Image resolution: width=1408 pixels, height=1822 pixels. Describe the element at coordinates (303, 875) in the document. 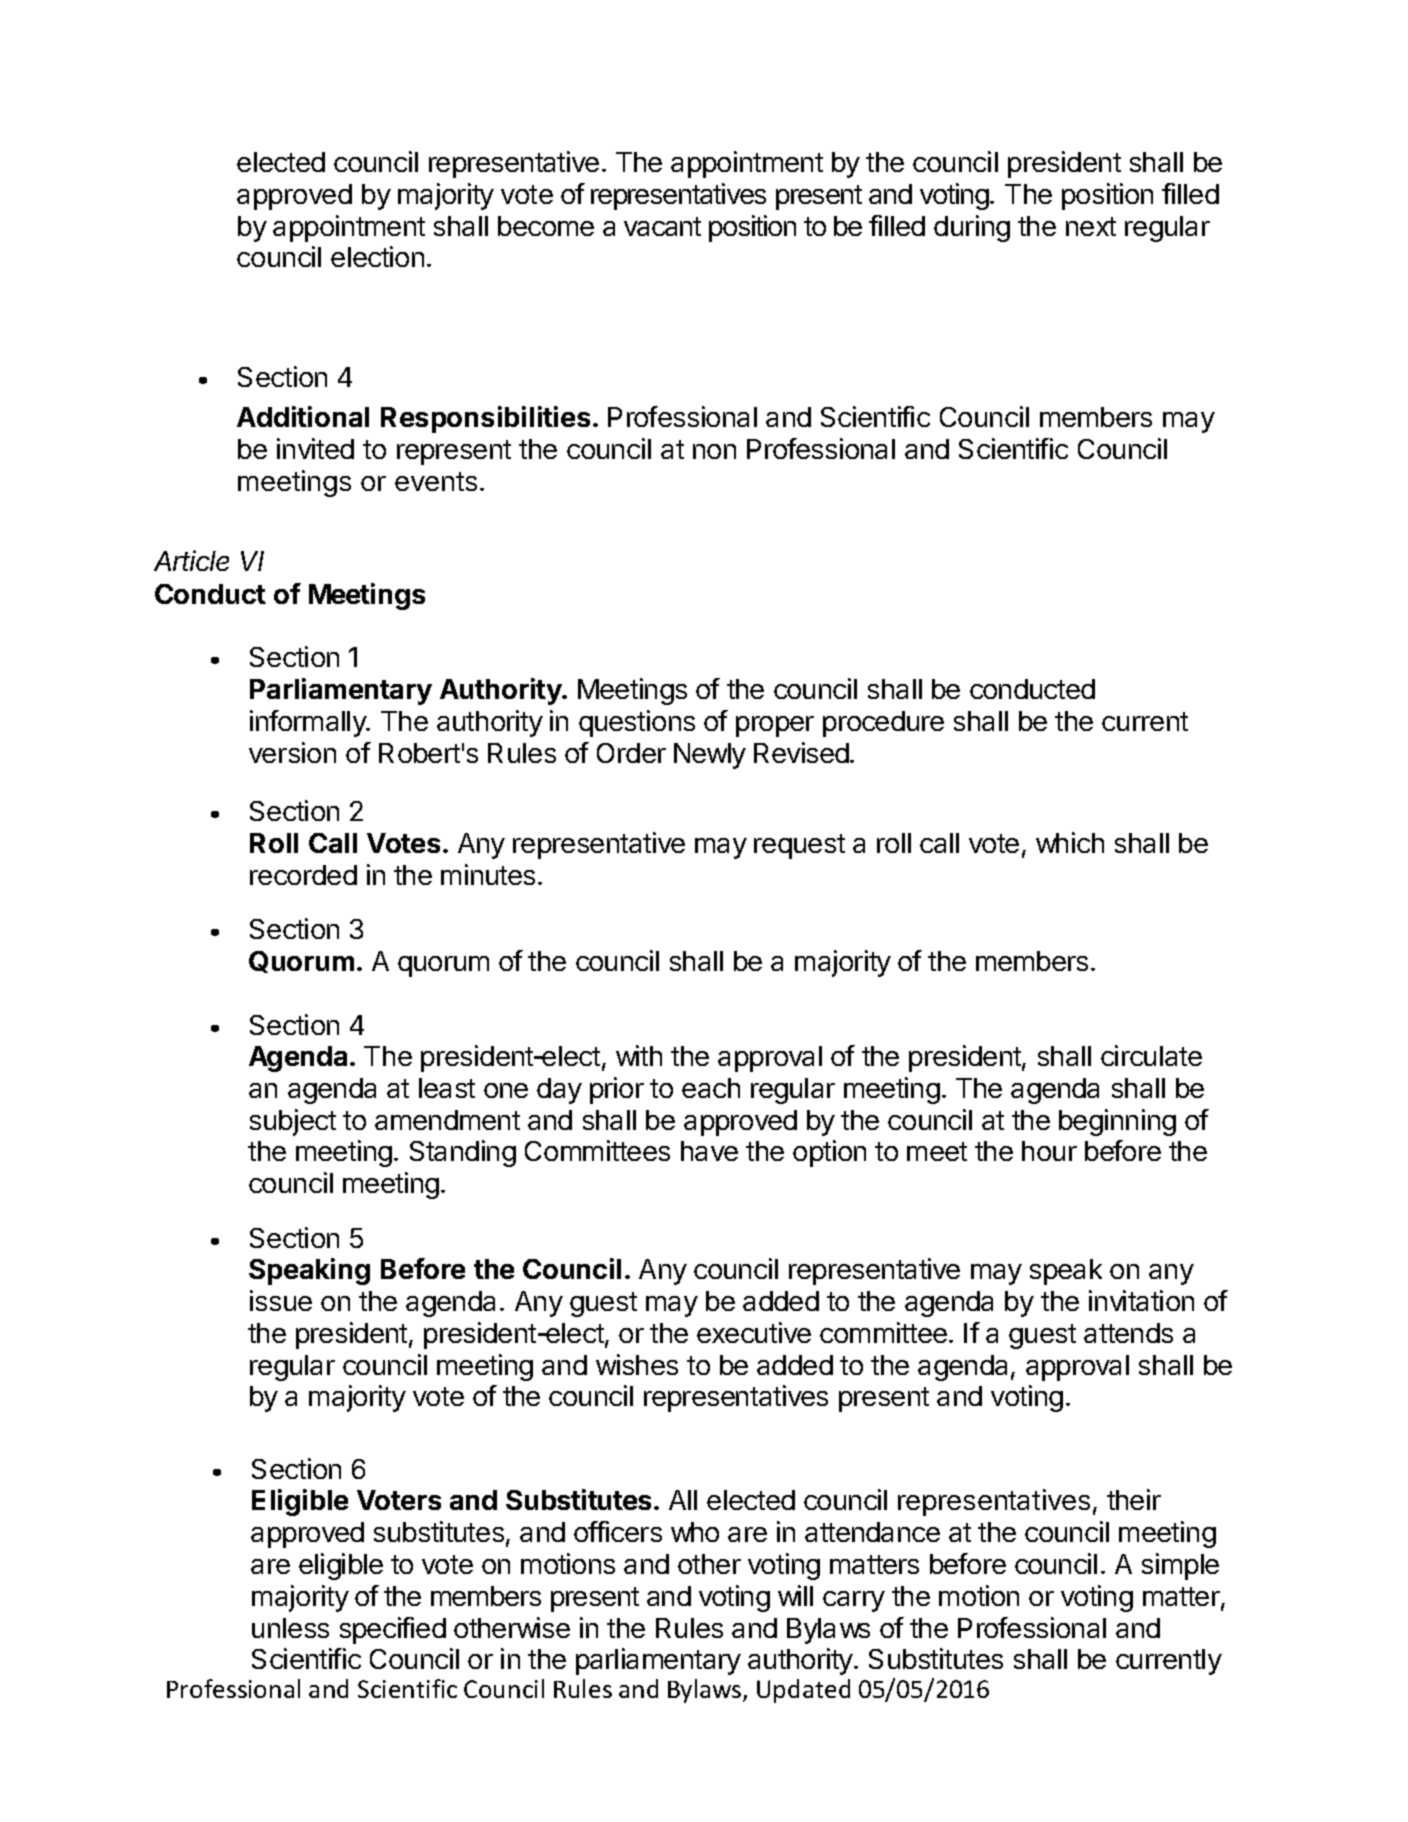

I see `recorded` at that location.
